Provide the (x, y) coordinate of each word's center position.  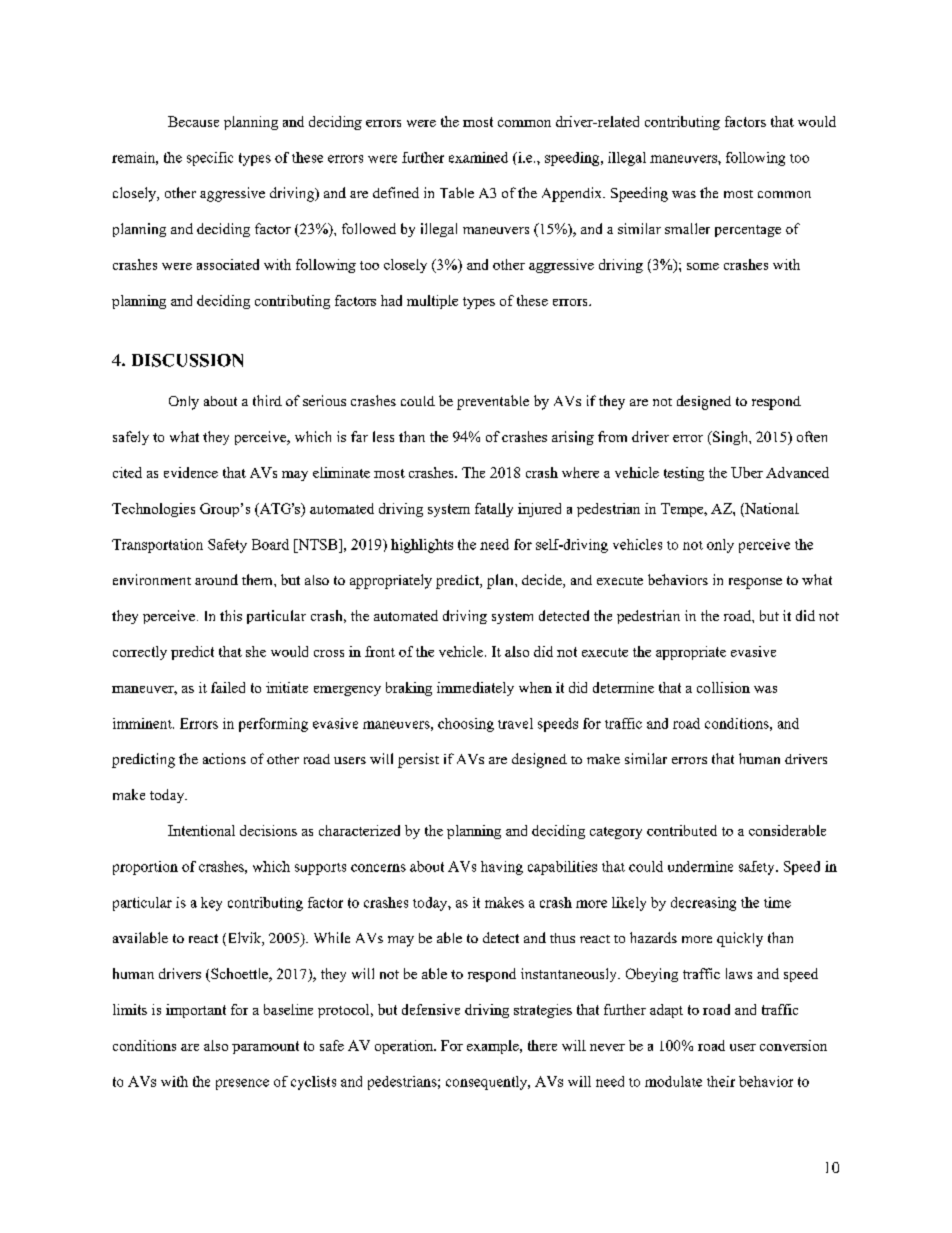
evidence (191, 472)
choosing (466, 725)
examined (478, 157)
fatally (494, 510)
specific (210, 159)
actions (224, 758)
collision (723, 687)
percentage (748, 231)
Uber (747, 472)
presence (242, 1084)
